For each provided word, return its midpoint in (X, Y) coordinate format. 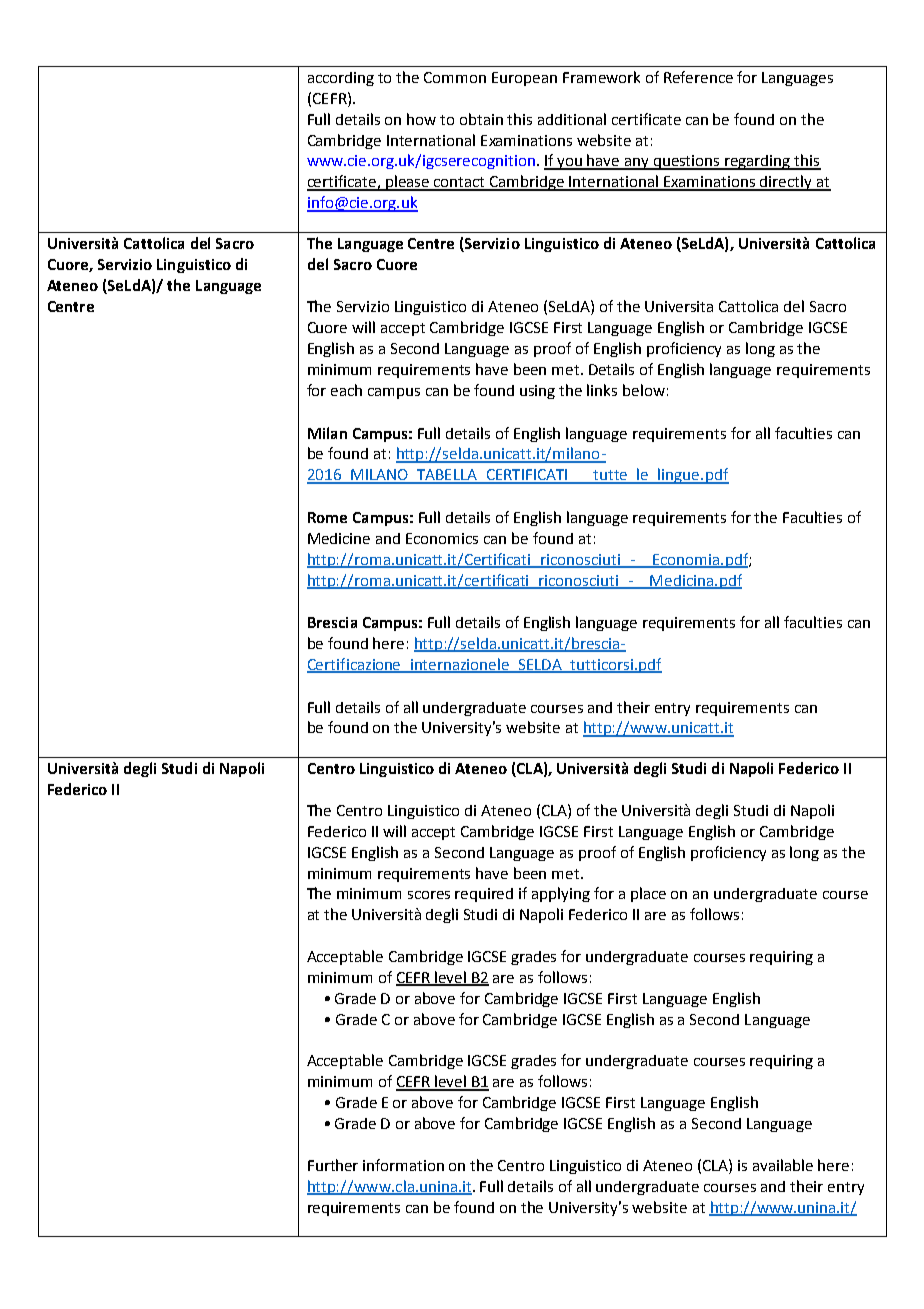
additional (572, 119)
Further (333, 1165)
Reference (698, 77)
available (783, 1165)
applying (561, 894)
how (421, 119)
